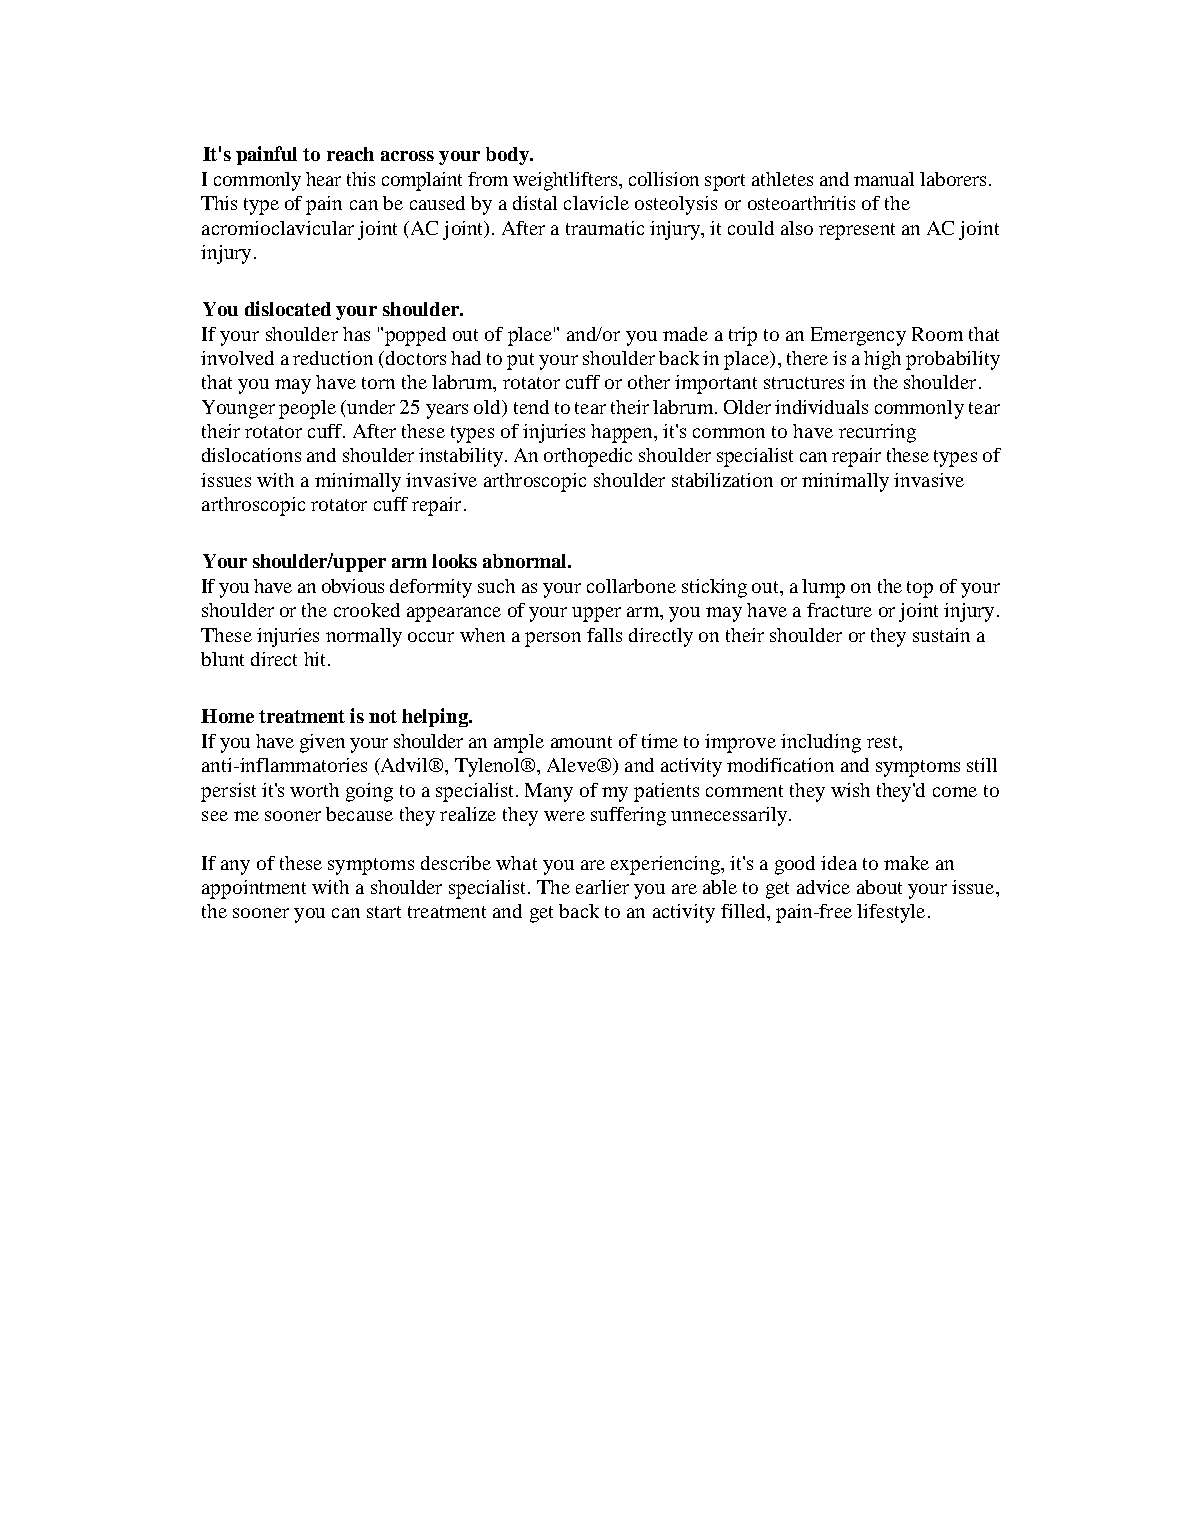  I want to click on earlier, so click(602, 887).
